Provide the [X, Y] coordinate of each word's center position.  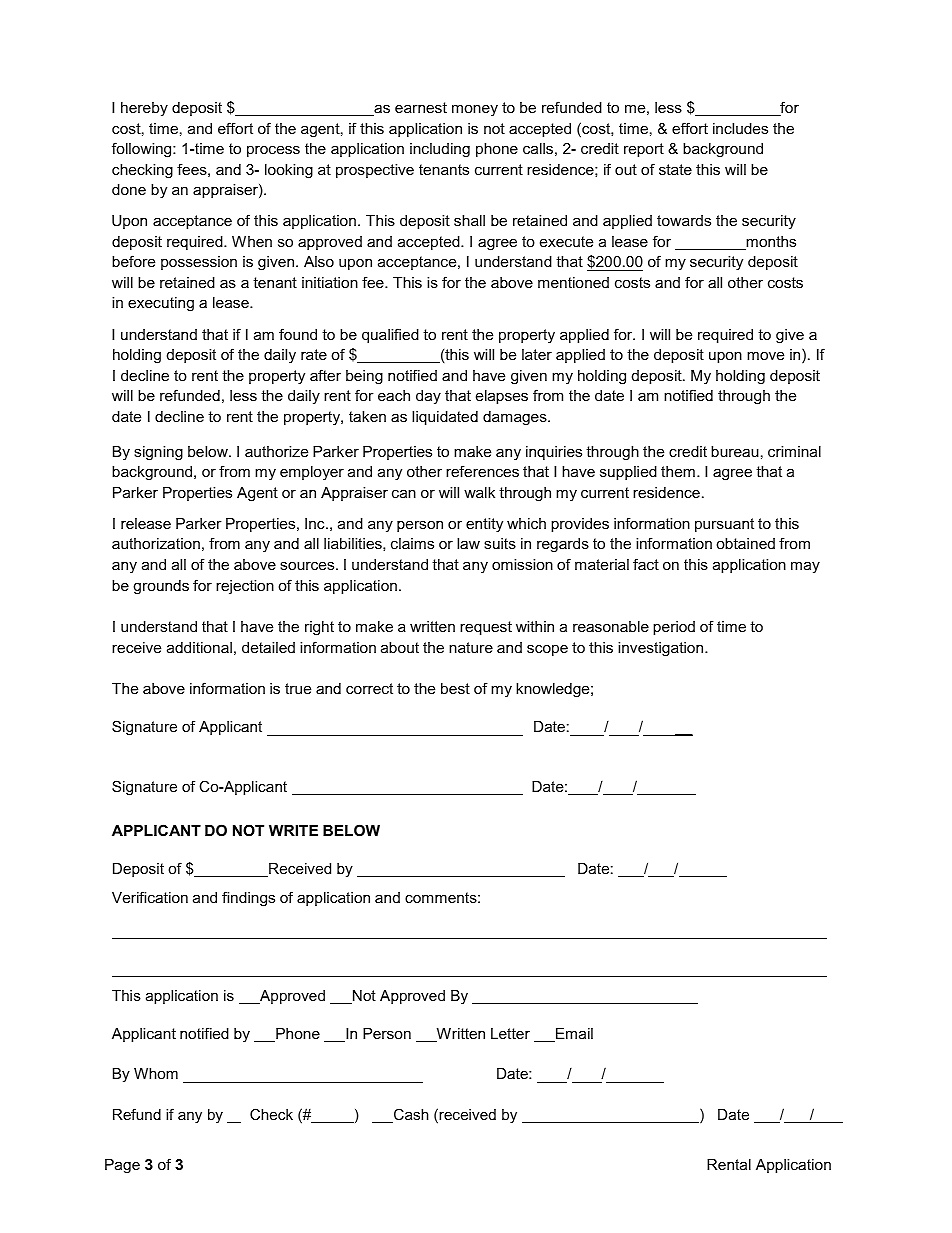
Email [573, 1035]
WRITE [293, 830]
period [674, 628]
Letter [510, 1033]
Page [122, 1166]
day [428, 397]
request [486, 628]
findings [248, 899]
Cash [410, 1115]
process [273, 151]
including [440, 150]
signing [158, 453]
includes [740, 128]
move [765, 355]
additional [199, 647]
